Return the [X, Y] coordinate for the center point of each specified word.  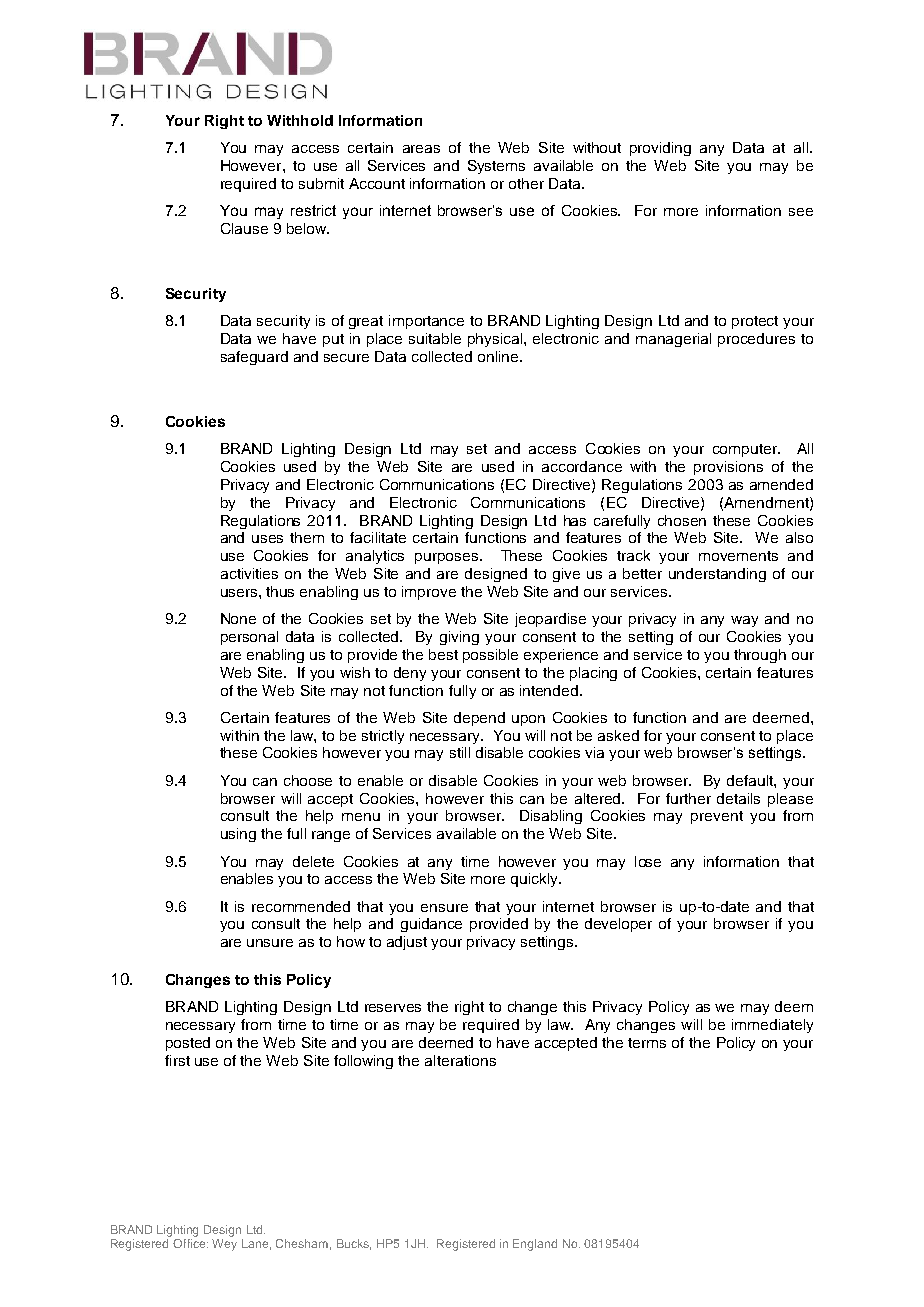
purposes [448, 558]
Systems [496, 167]
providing [660, 149]
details [738, 798]
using [238, 835]
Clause [244, 228]
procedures [756, 340]
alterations [460, 1060]
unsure [270, 943]
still [460, 752]
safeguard [254, 358]
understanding [717, 575]
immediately [772, 1026]
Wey [224, 1245]
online [499, 356]
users [240, 593]
